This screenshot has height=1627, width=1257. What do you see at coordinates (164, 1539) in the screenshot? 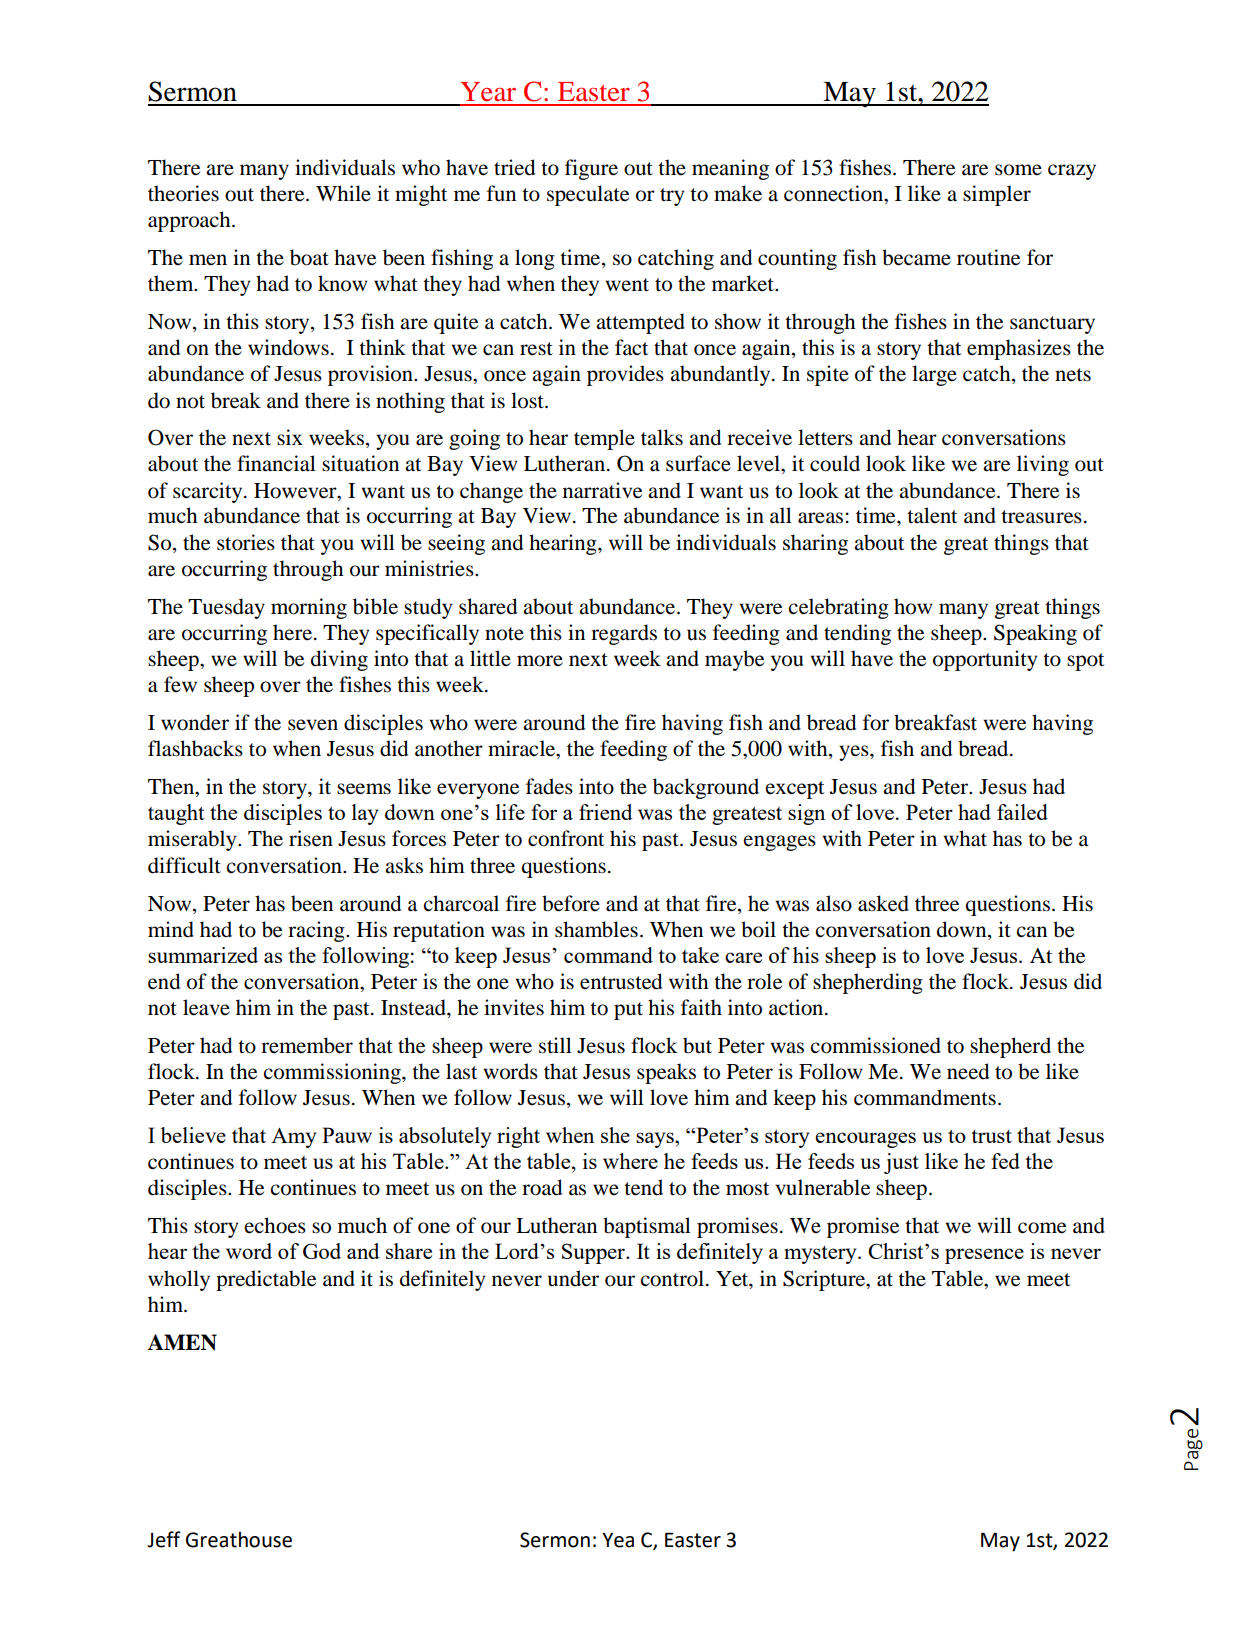
I see `Jeff` at bounding box center [164, 1539].
